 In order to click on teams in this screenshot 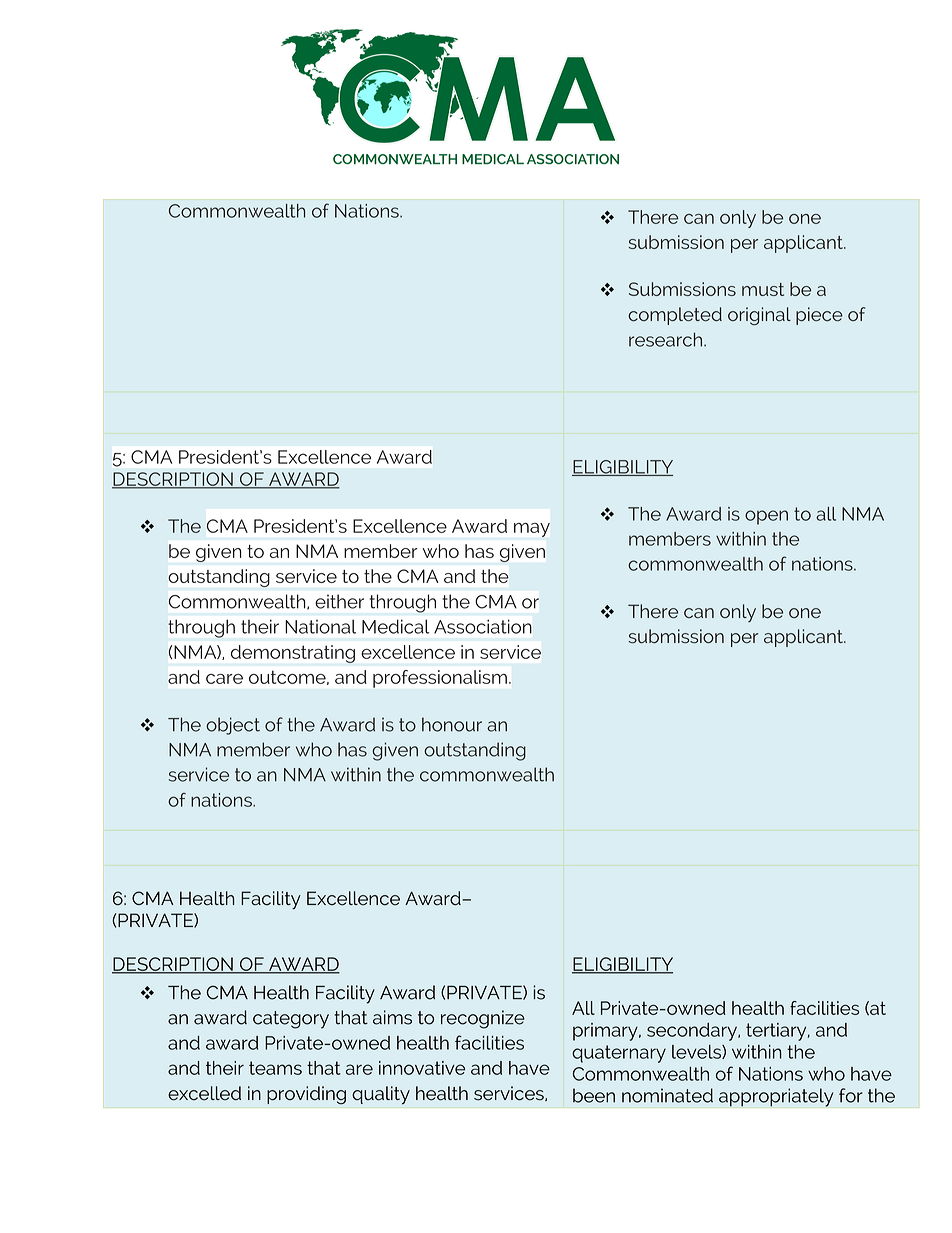, I will do `click(275, 1068)`.
